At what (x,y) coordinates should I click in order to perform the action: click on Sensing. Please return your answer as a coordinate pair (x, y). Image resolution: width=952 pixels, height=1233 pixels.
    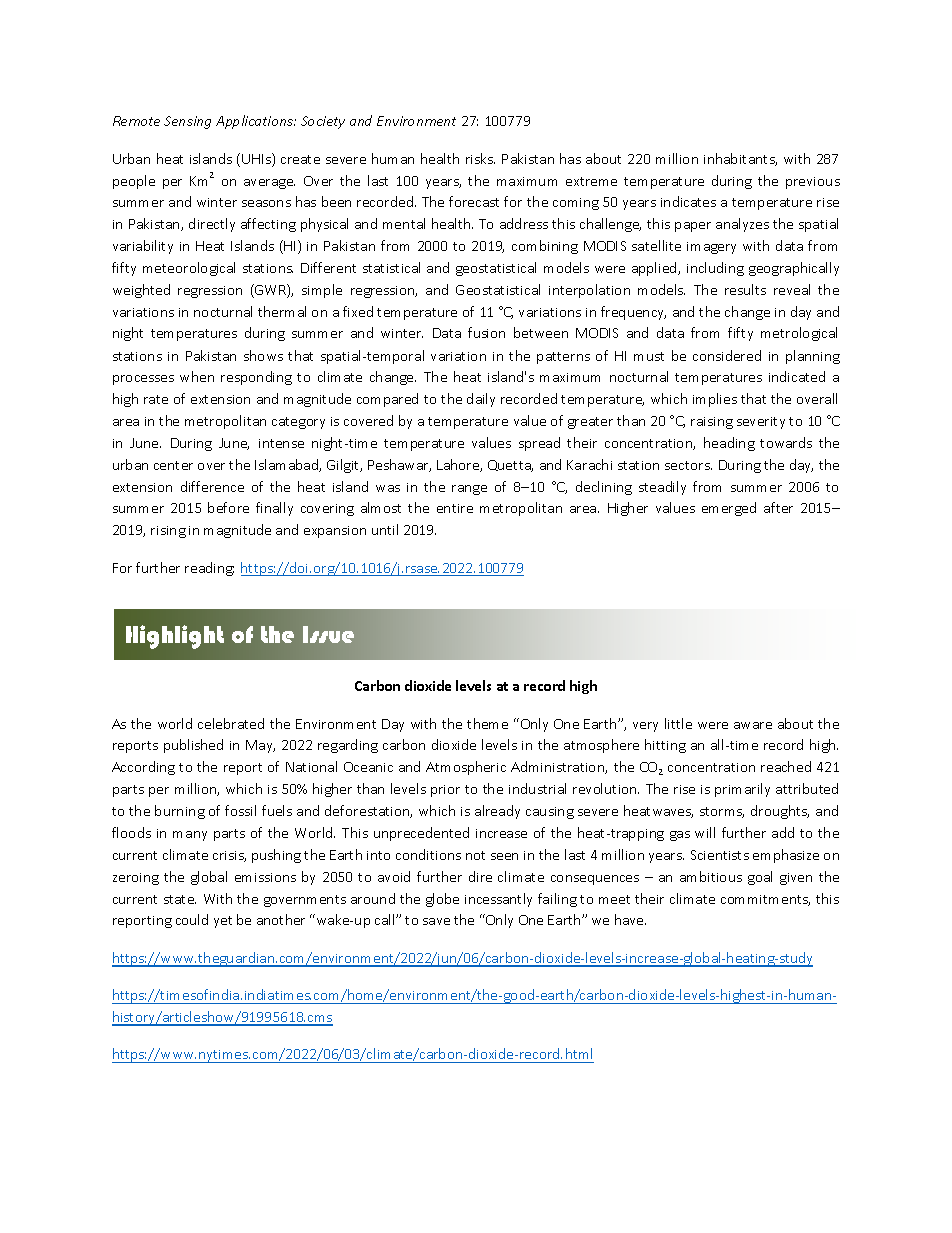
    Looking at the image, I should click on (187, 122).
